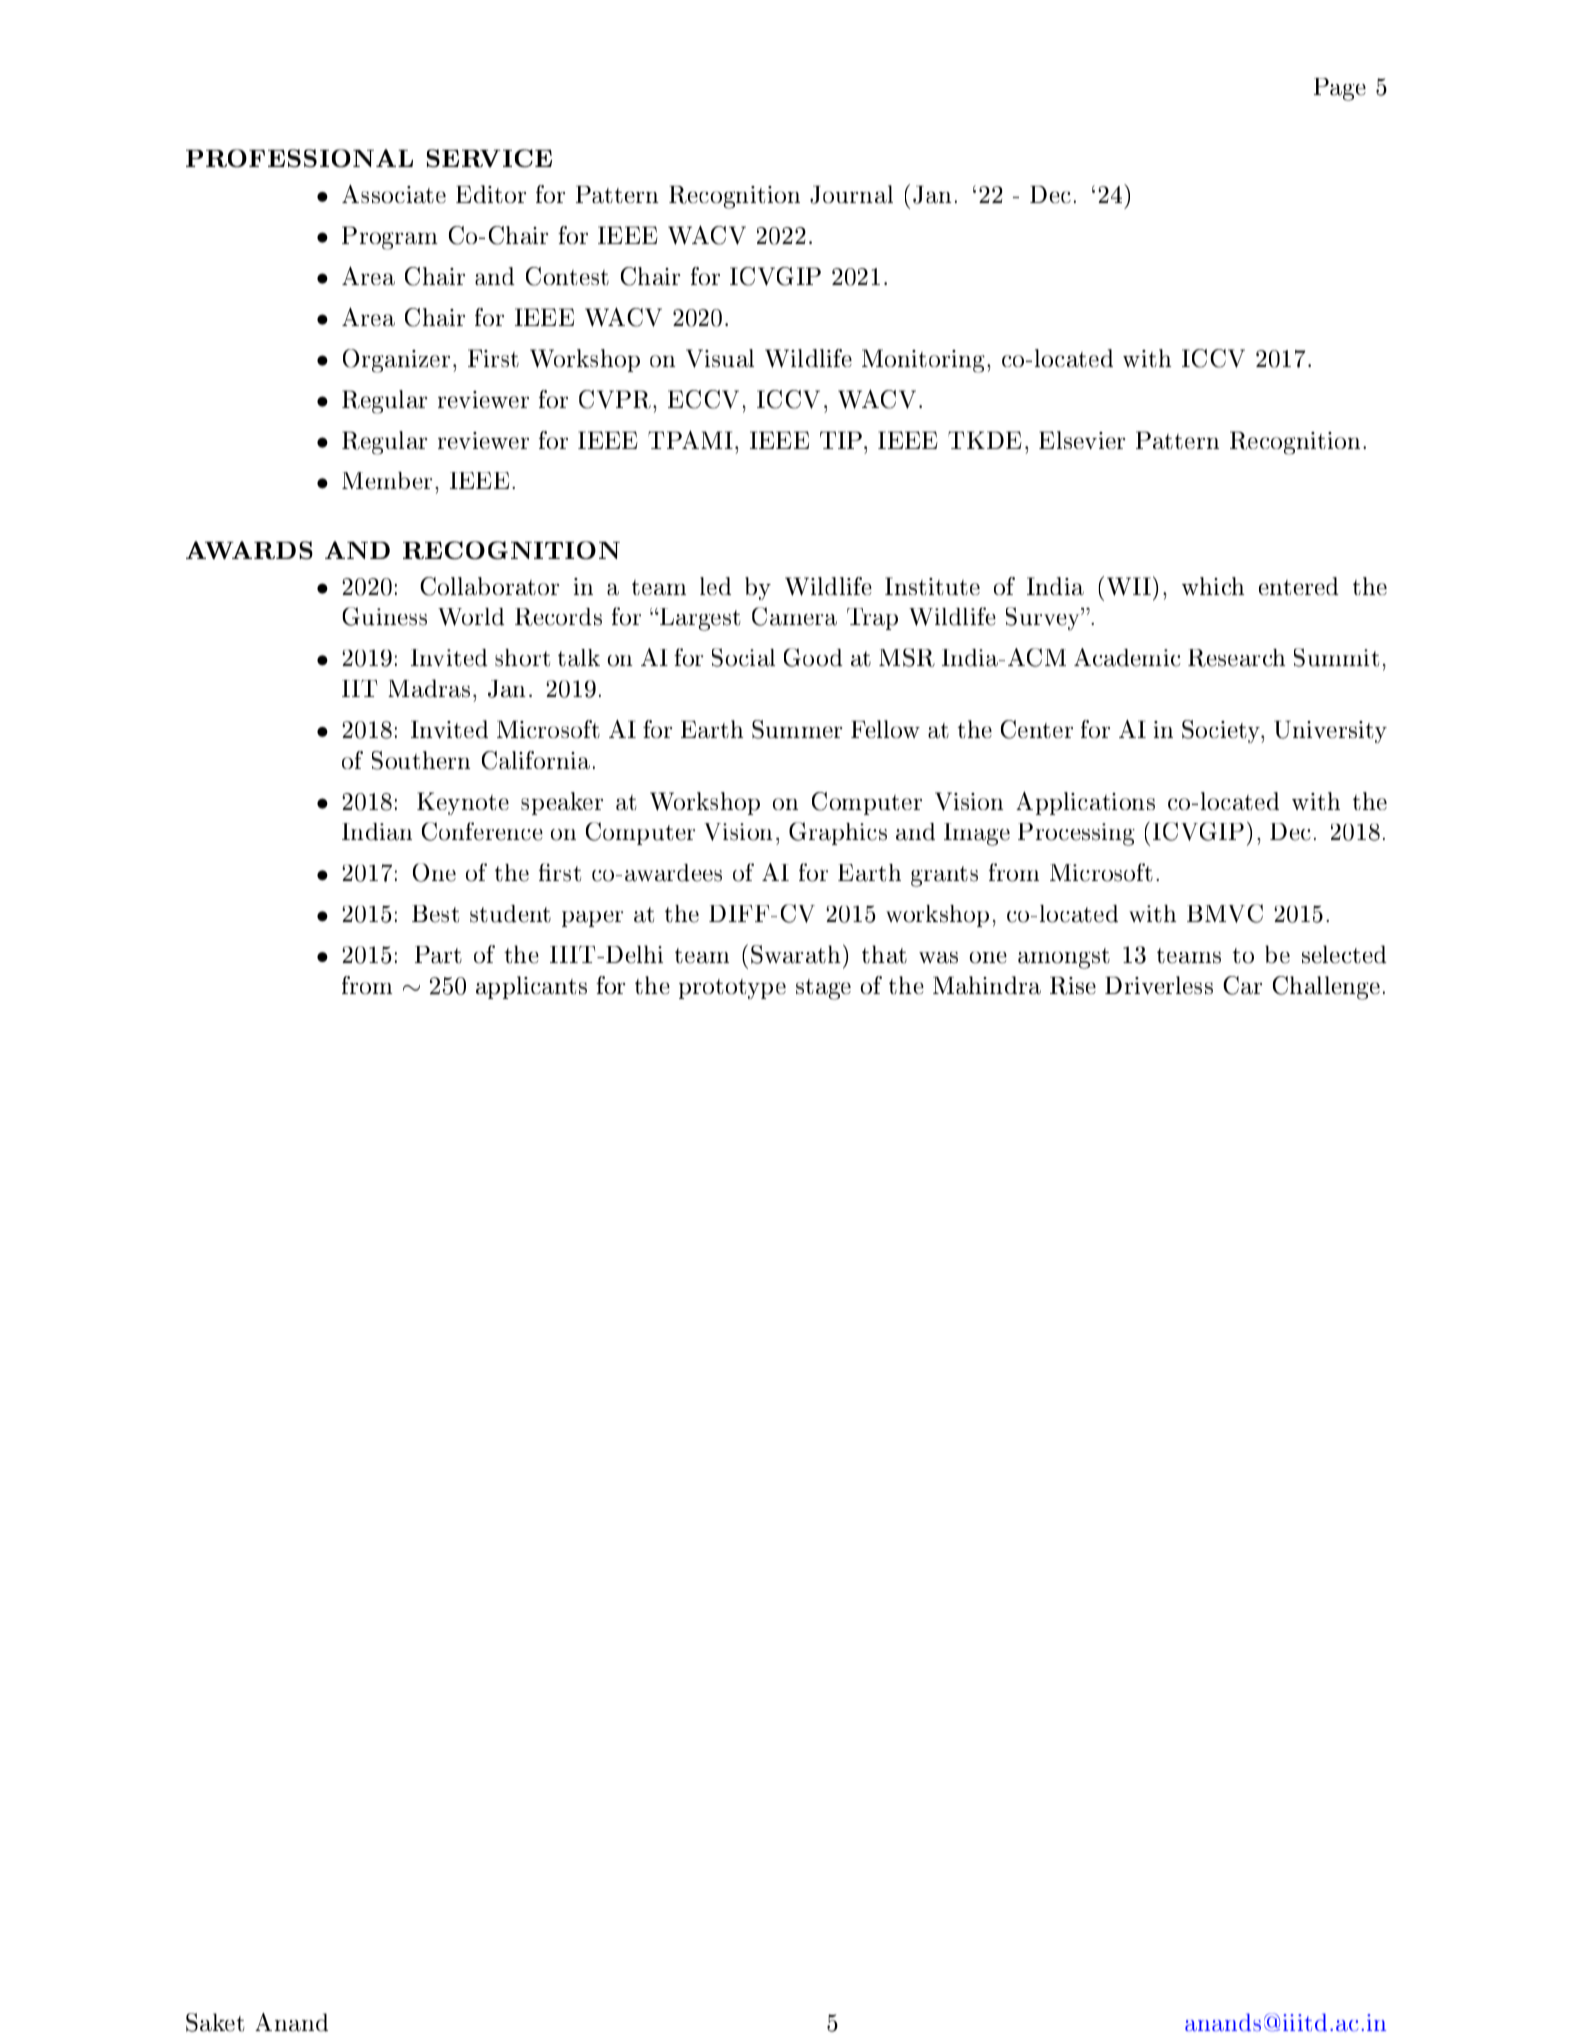  What do you see at coordinates (851, 194) in the screenshot?
I see `Journal` at bounding box center [851, 194].
